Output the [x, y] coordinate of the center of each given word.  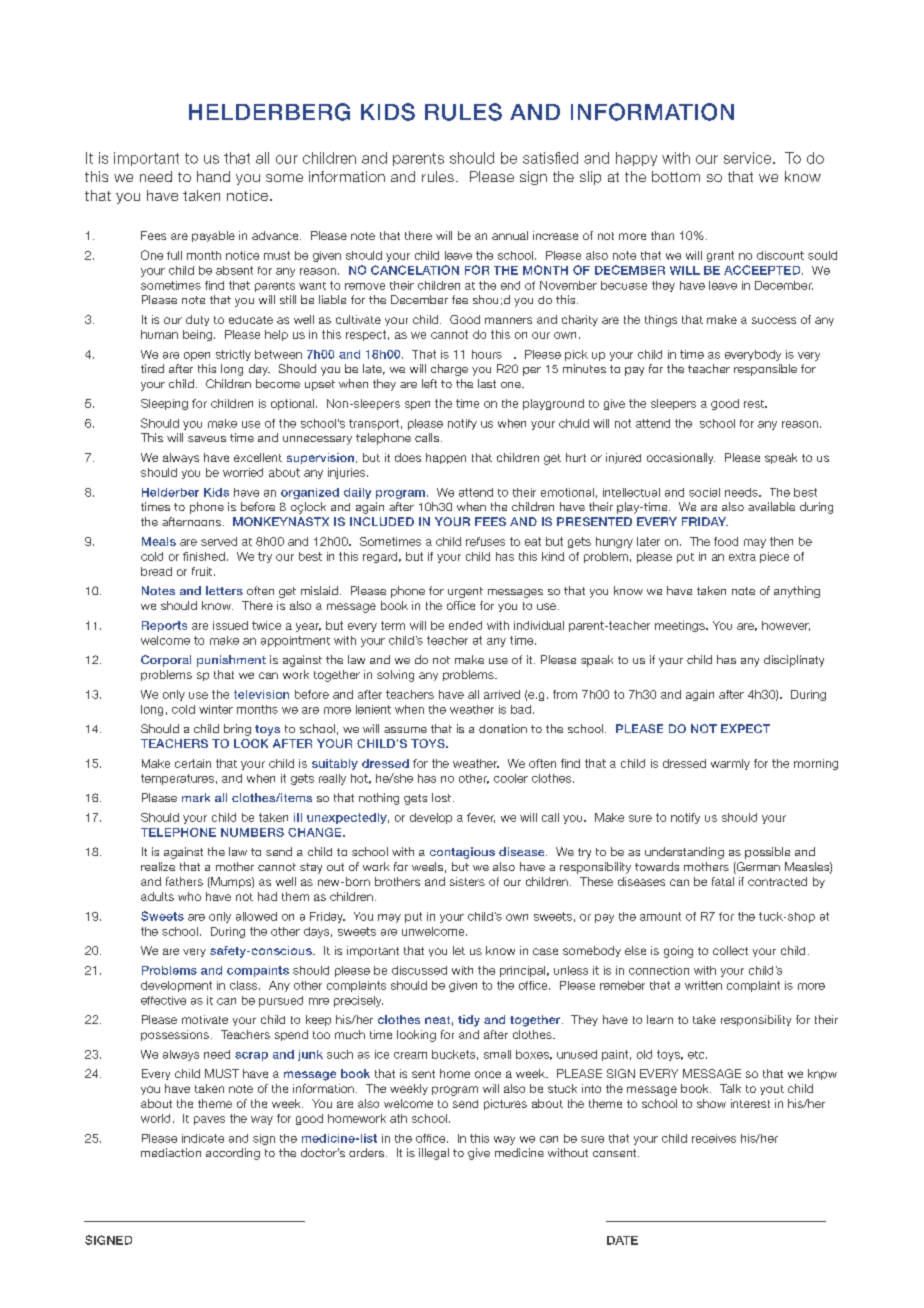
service [747, 158]
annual [510, 235]
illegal [434, 1154]
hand [213, 176]
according [233, 1154]
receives [714, 1138]
